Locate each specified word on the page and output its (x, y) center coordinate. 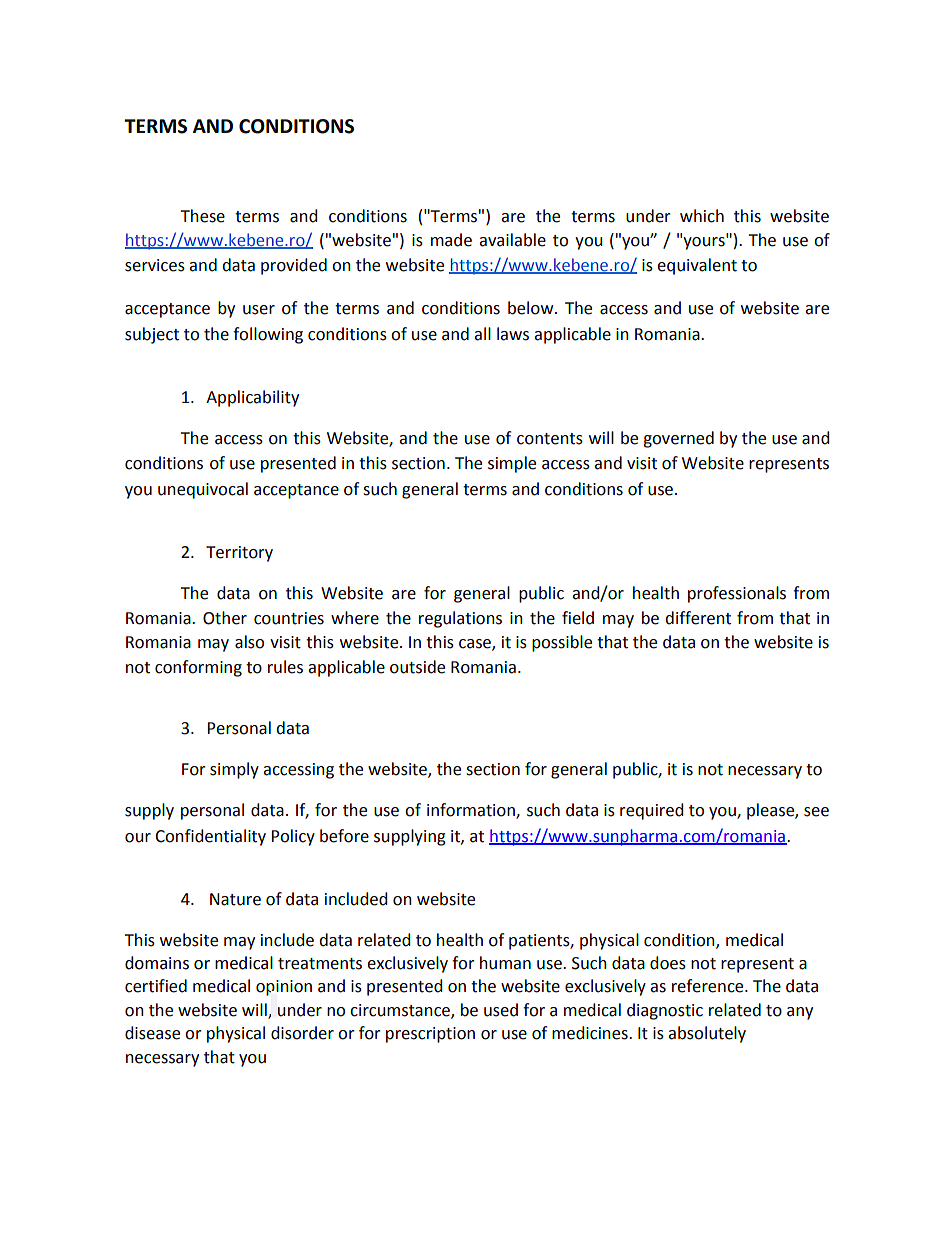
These (203, 216)
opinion (284, 988)
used (501, 1010)
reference (709, 986)
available (512, 240)
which (702, 216)
